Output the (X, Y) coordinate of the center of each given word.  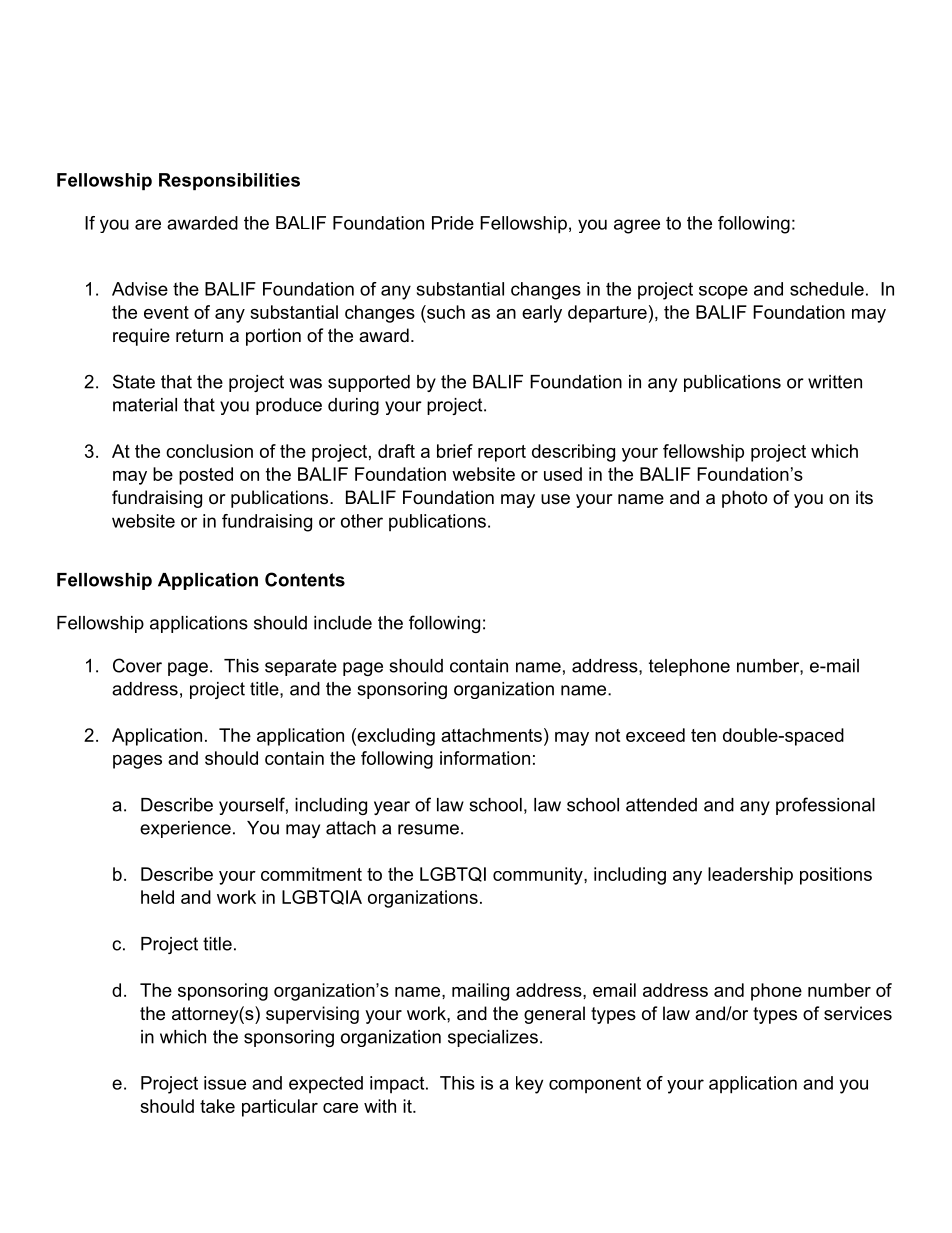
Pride (453, 223)
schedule (827, 289)
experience (185, 829)
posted (206, 476)
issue (225, 1083)
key (529, 1085)
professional (825, 806)
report (502, 453)
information (485, 758)
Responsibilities (229, 181)
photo (744, 499)
